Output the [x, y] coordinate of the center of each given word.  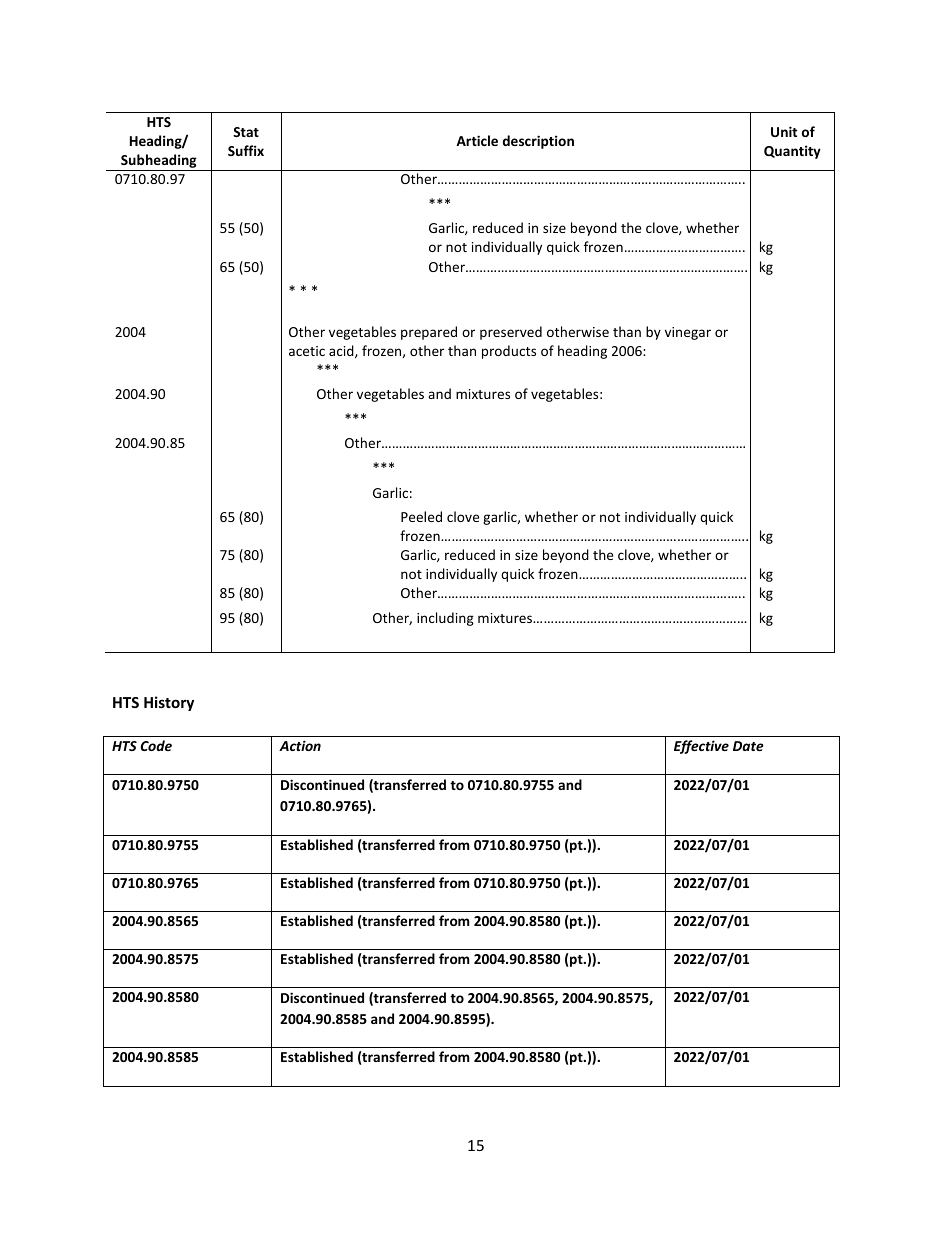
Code [156, 745]
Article [477, 140]
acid [342, 351]
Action [300, 745]
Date [748, 746]
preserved [511, 333]
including [445, 619]
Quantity [792, 152]
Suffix [246, 150]
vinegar [688, 333]
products [509, 352]
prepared [429, 333]
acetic [307, 351]
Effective [701, 747]
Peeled [421, 516]
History [169, 703]
